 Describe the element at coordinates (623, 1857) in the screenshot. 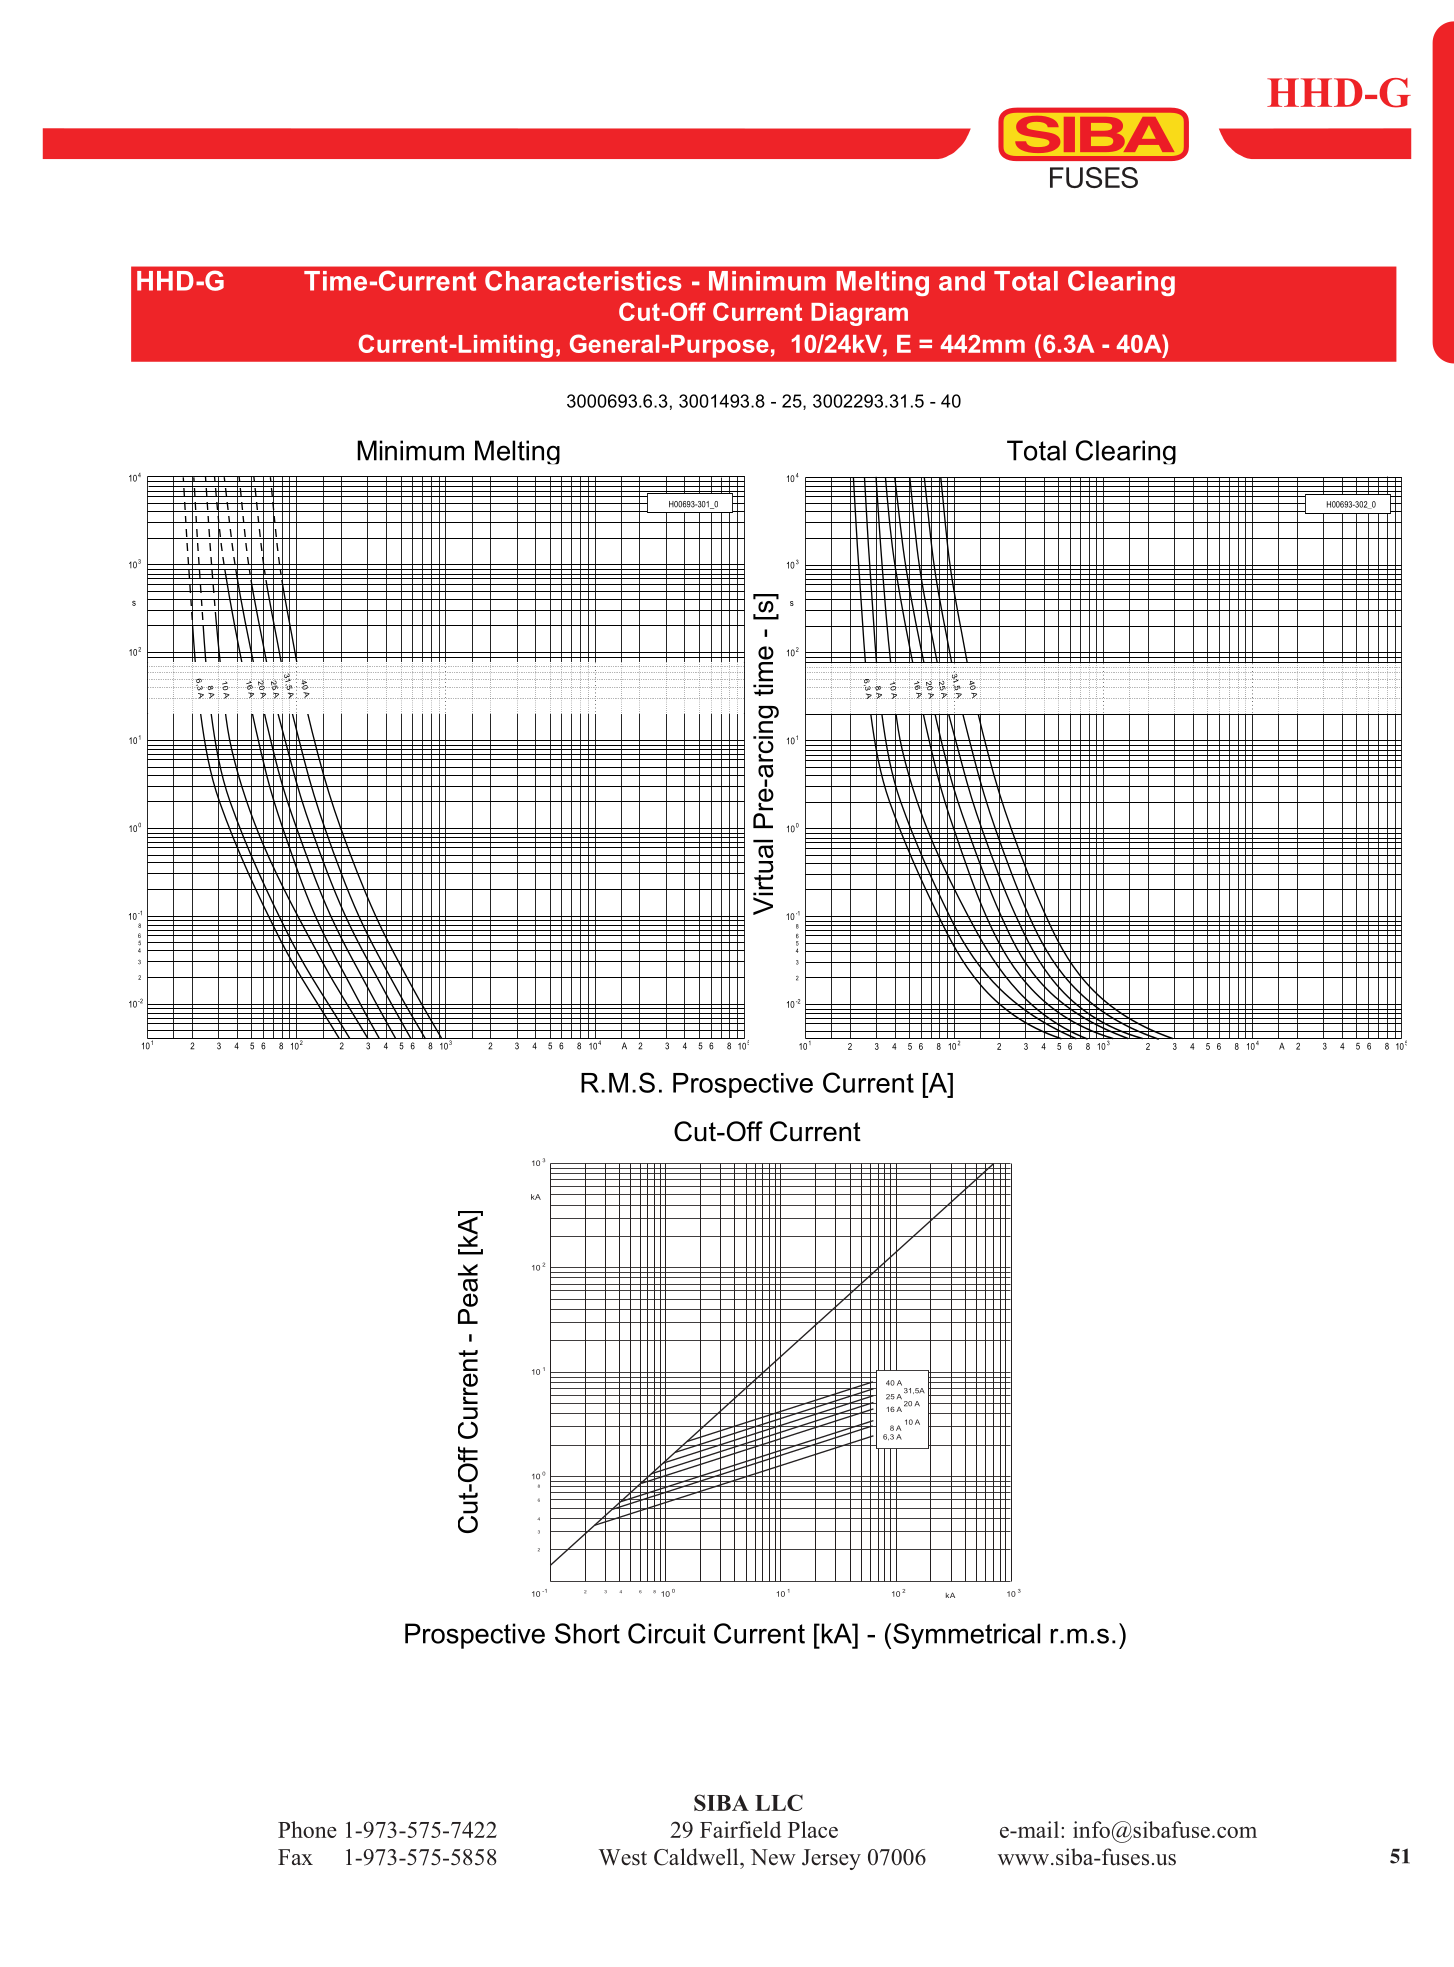

I see `West` at that location.
